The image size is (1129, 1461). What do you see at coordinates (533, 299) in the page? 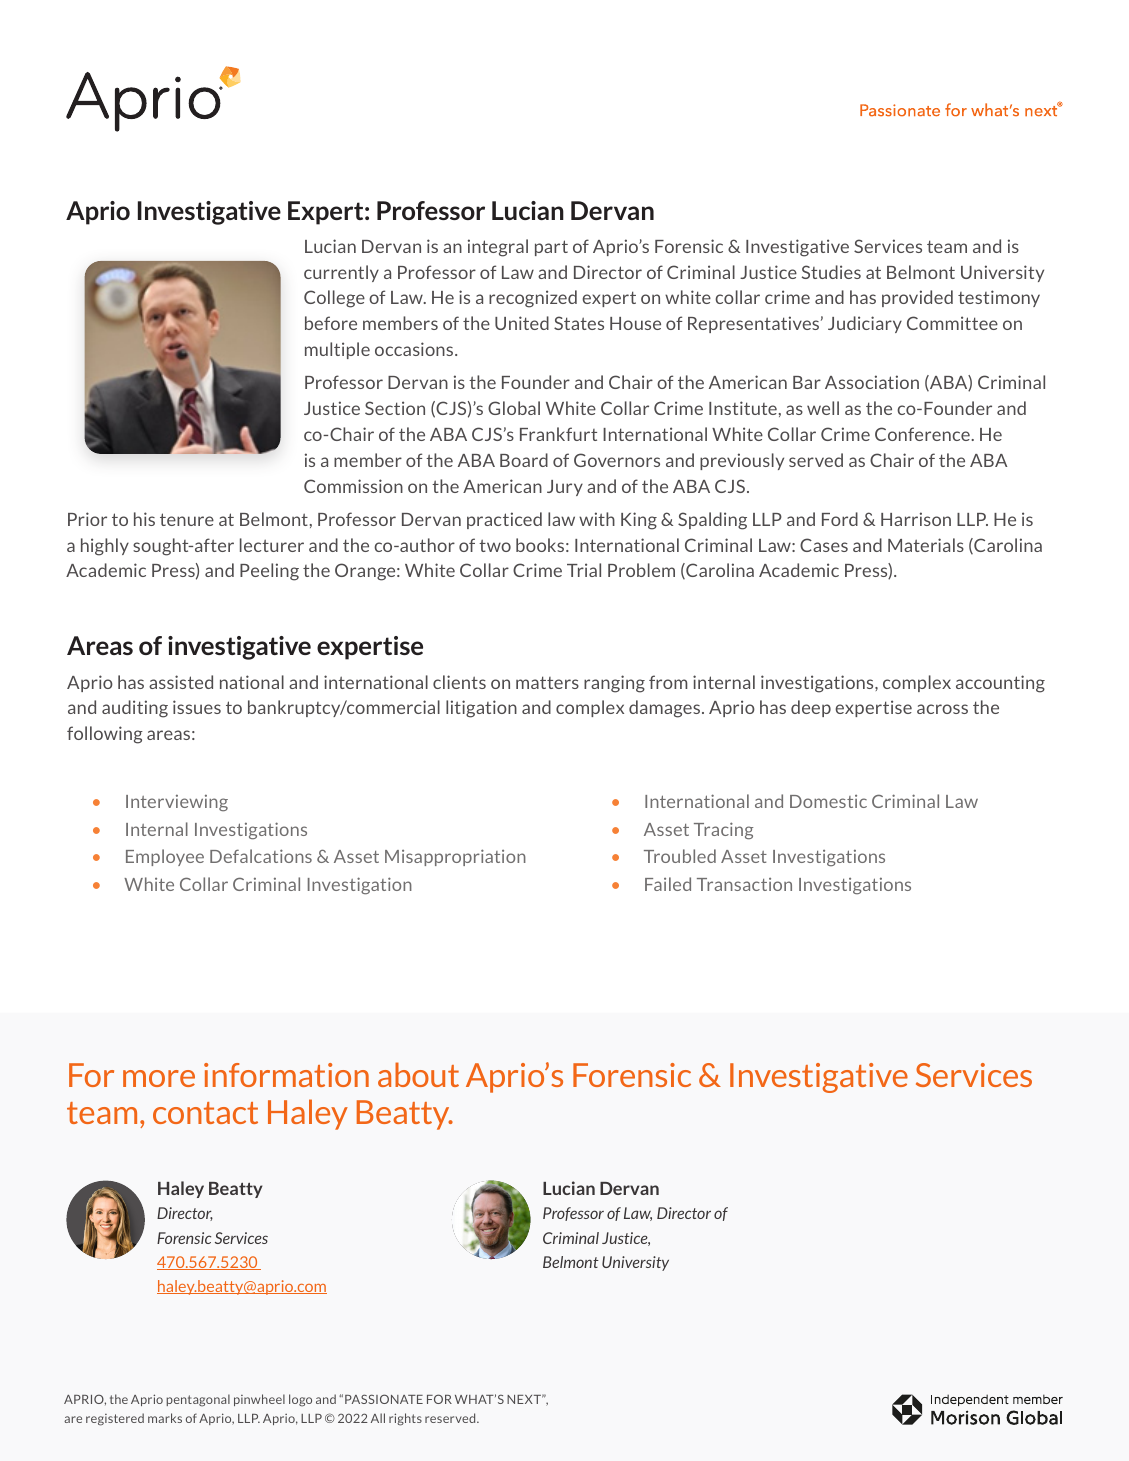
I see `recognized` at bounding box center [533, 299].
